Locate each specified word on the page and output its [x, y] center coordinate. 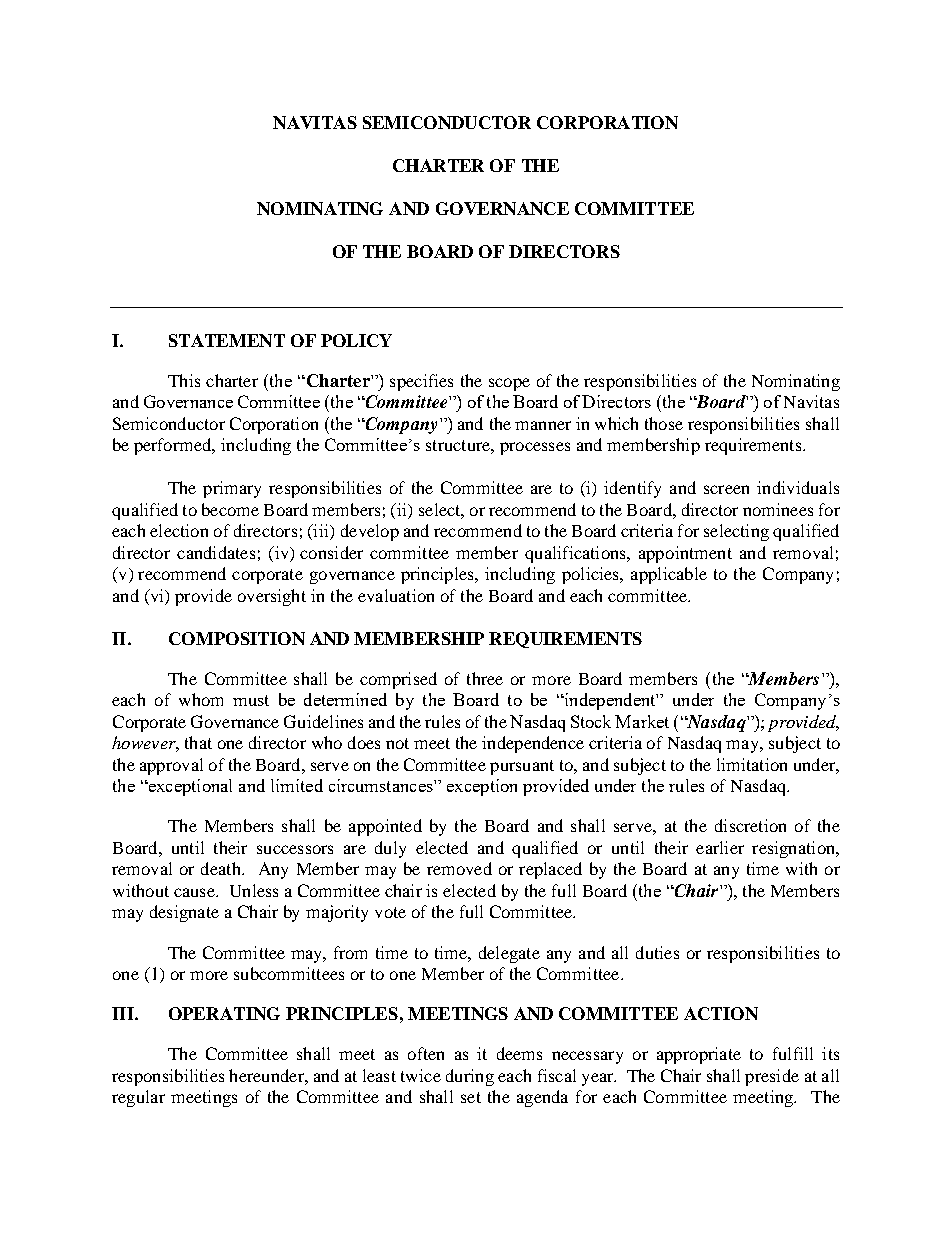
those [664, 423]
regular [138, 1098]
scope [509, 384]
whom [201, 699]
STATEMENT [227, 340]
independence [533, 744]
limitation [752, 764]
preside [772, 1077]
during [470, 1077]
